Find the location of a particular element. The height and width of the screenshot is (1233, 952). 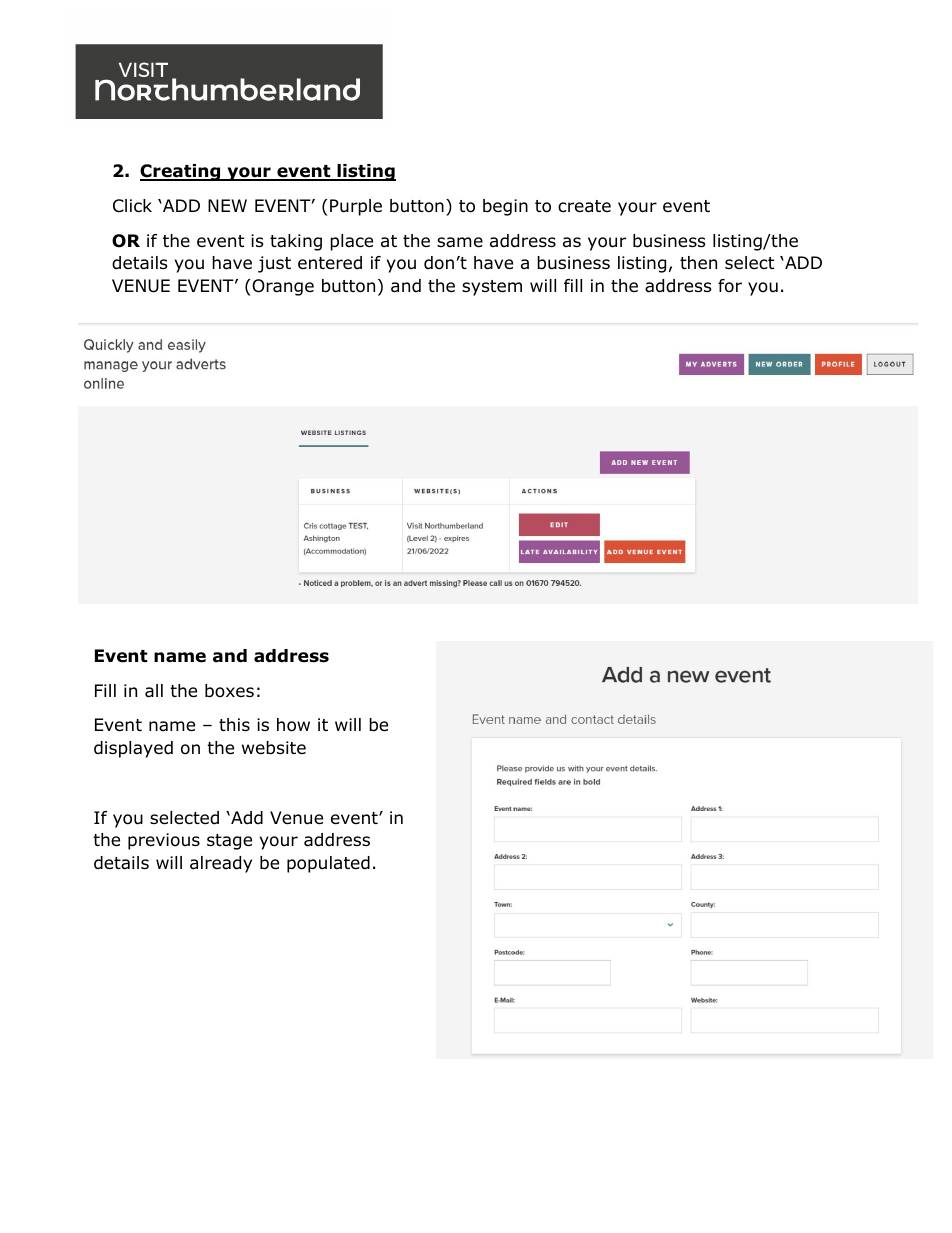

for is located at coordinates (730, 286).
